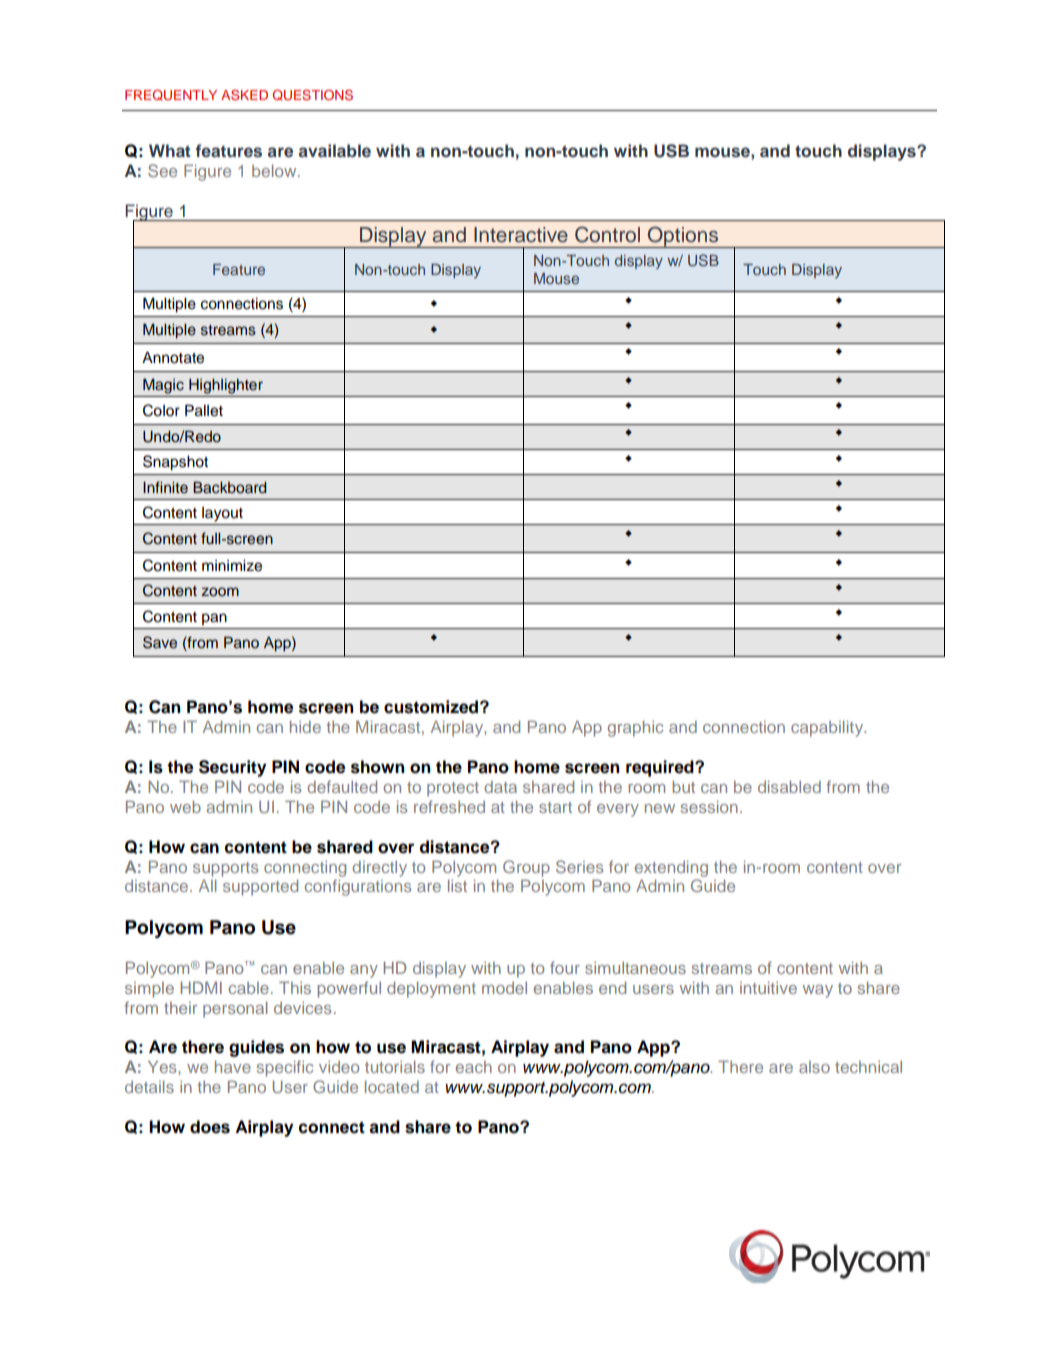 Image resolution: width=1059 pixels, height=1370 pixels. I want to click on Control, so click(607, 235).
